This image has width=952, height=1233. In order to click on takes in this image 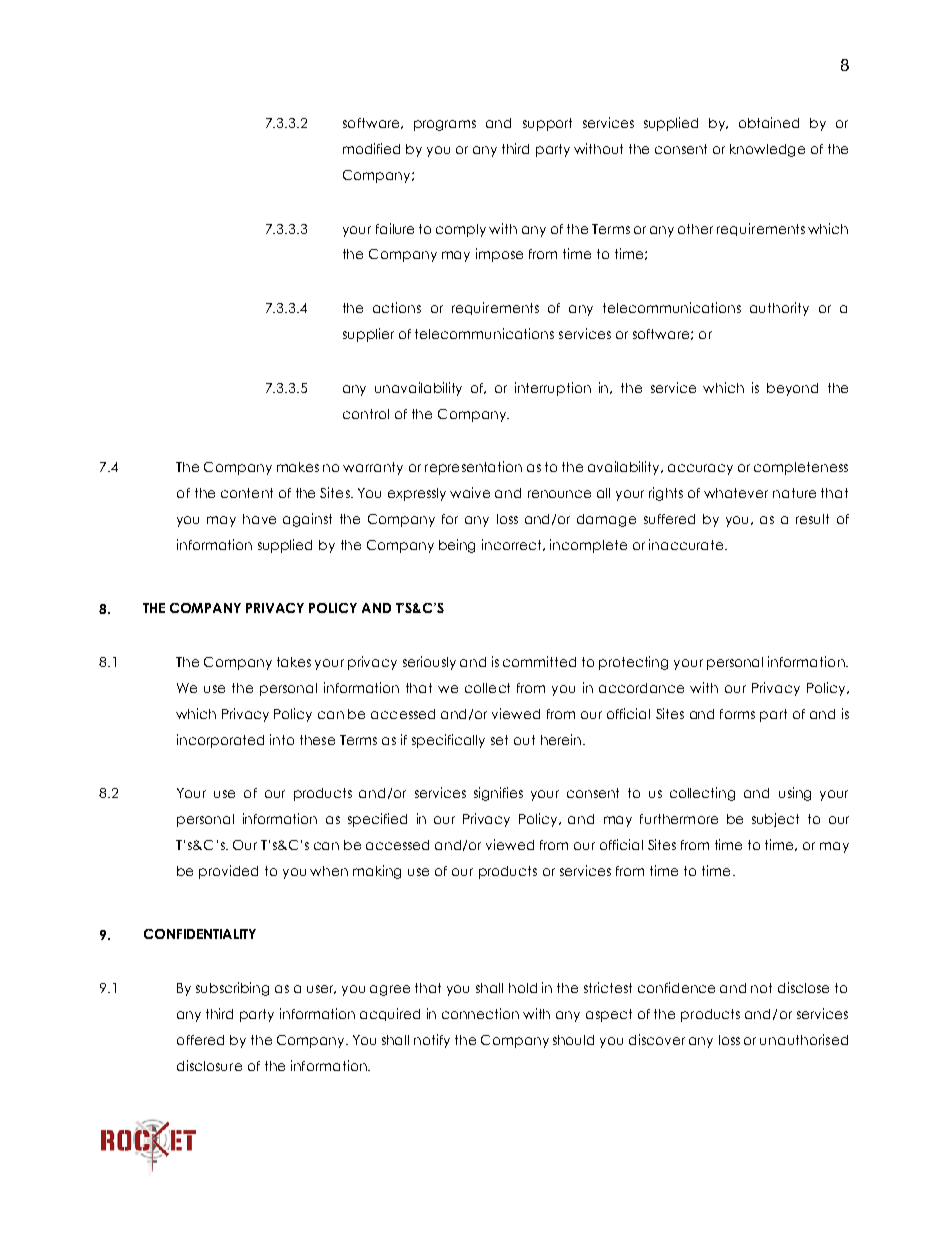, I will do `click(294, 662)`.
